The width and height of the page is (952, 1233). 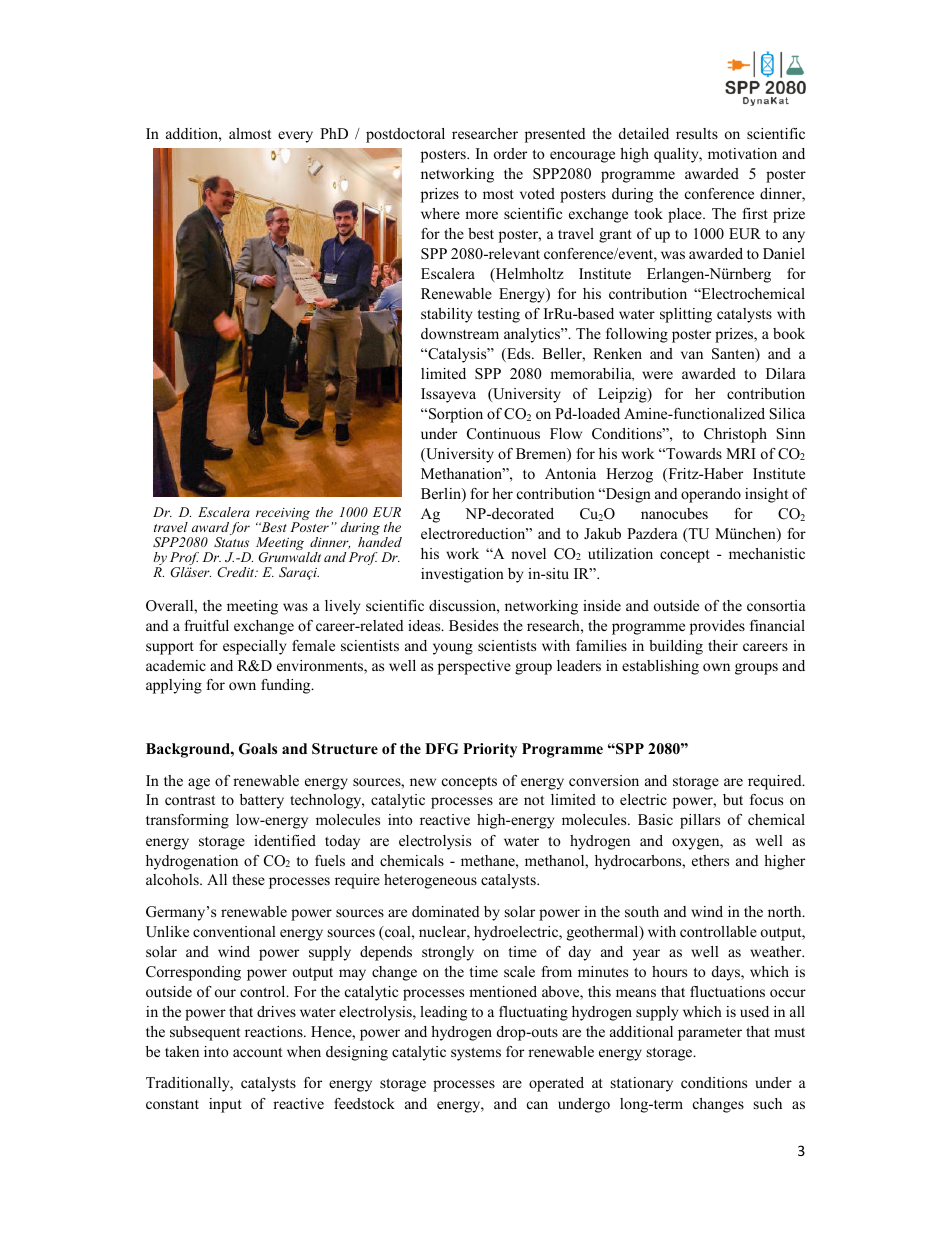 What do you see at coordinates (510, 153) in the page?
I see `order` at bounding box center [510, 153].
